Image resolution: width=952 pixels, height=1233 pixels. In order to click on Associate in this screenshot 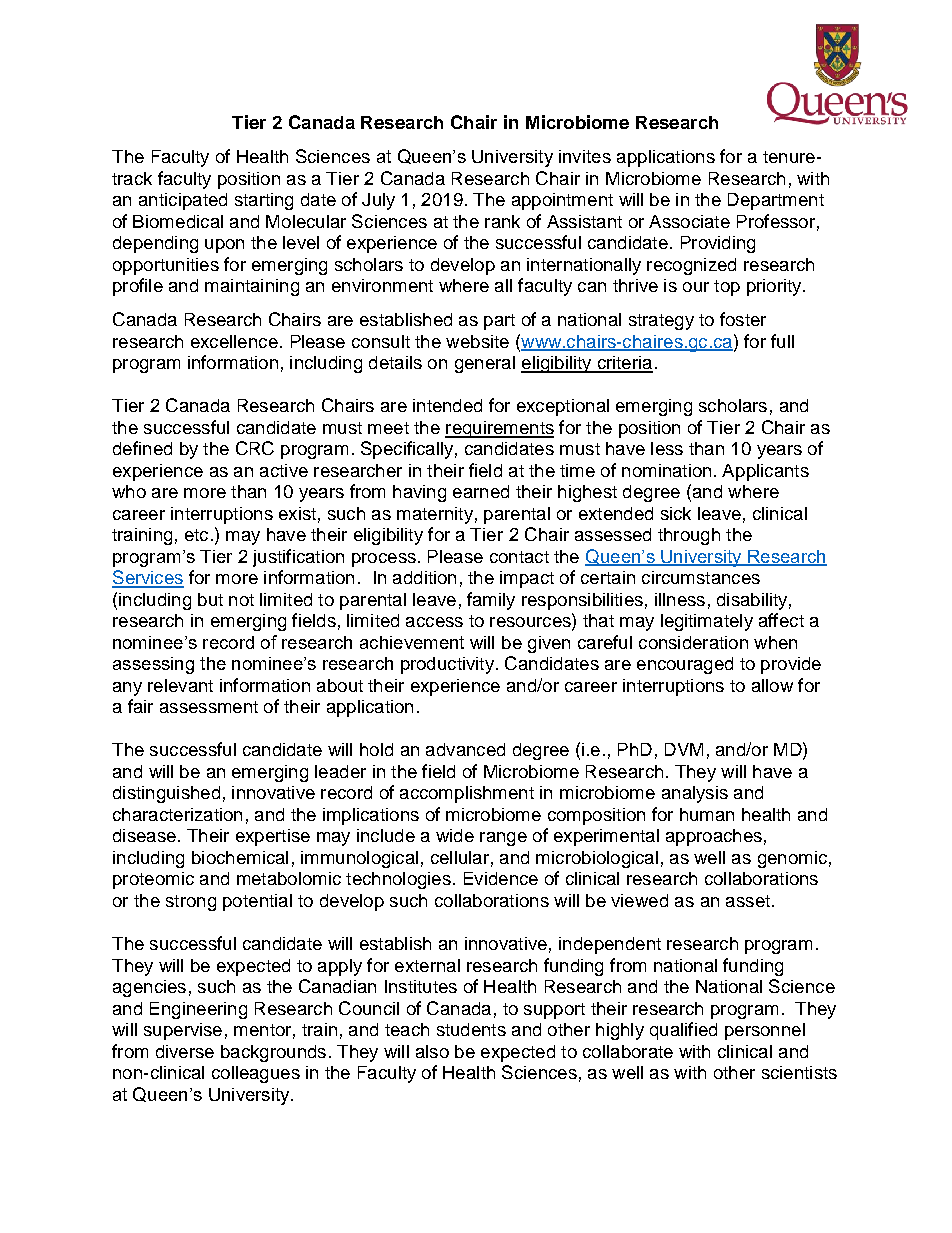, I will do `click(689, 221)`.
